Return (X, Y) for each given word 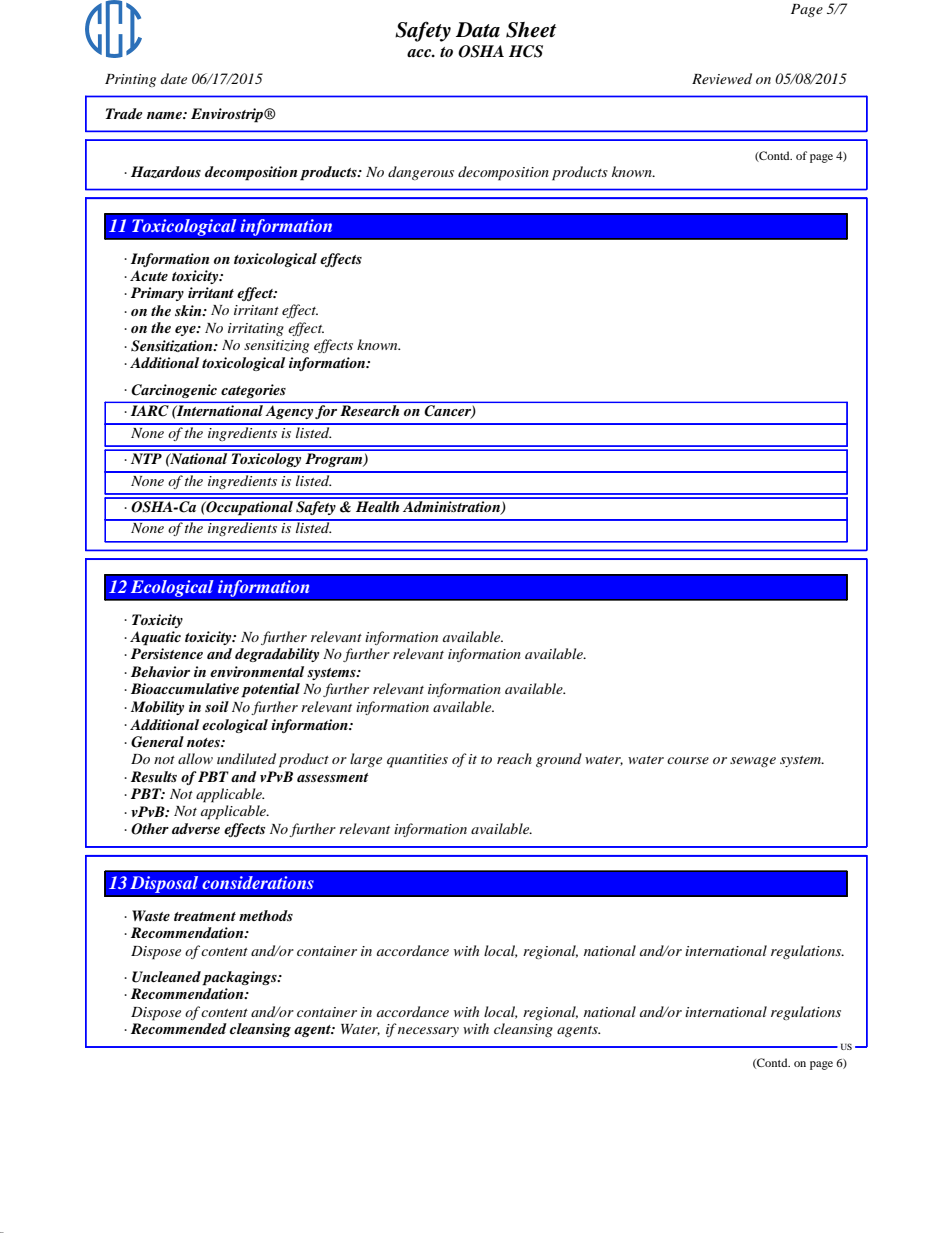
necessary (428, 1032)
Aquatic (155, 638)
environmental (257, 671)
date (174, 78)
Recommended (179, 1028)
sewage (753, 762)
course (688, 760)
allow (195, 758)
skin (189, 310)
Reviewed (722, 78)
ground (559, 760)
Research (369, 410)
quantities (417, 761)
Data (478, 30)
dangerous (421, 173)
